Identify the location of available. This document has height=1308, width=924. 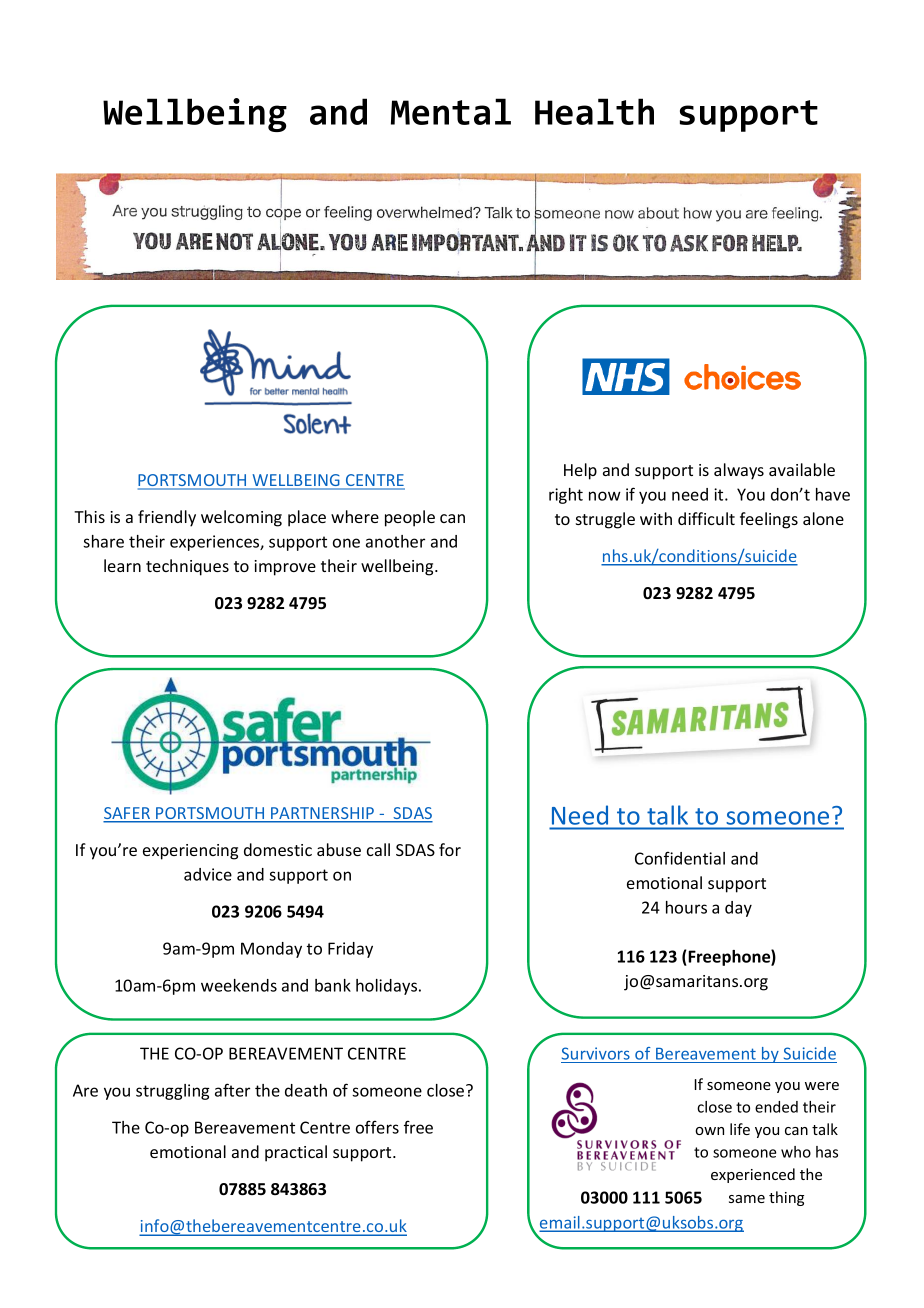
(802, 469).
